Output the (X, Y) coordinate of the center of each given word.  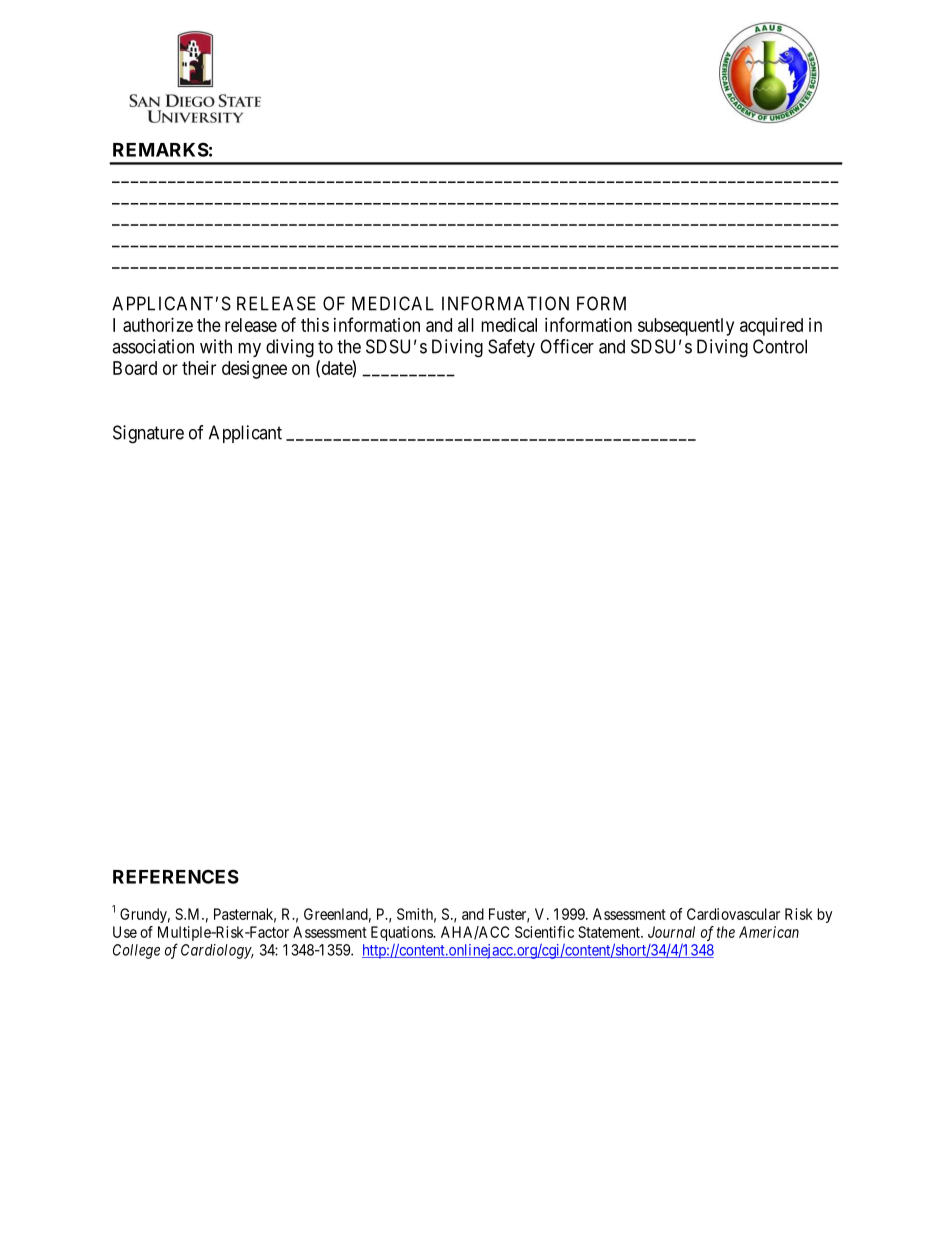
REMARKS (161, 149)
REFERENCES (176, 876)
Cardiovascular (733, 914)
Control (780, 346)
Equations (402, 933)
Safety (511, 348)
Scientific (544, 932)
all (466, 325)
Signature (148, 434)
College (136, 951)
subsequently (686, 327)
